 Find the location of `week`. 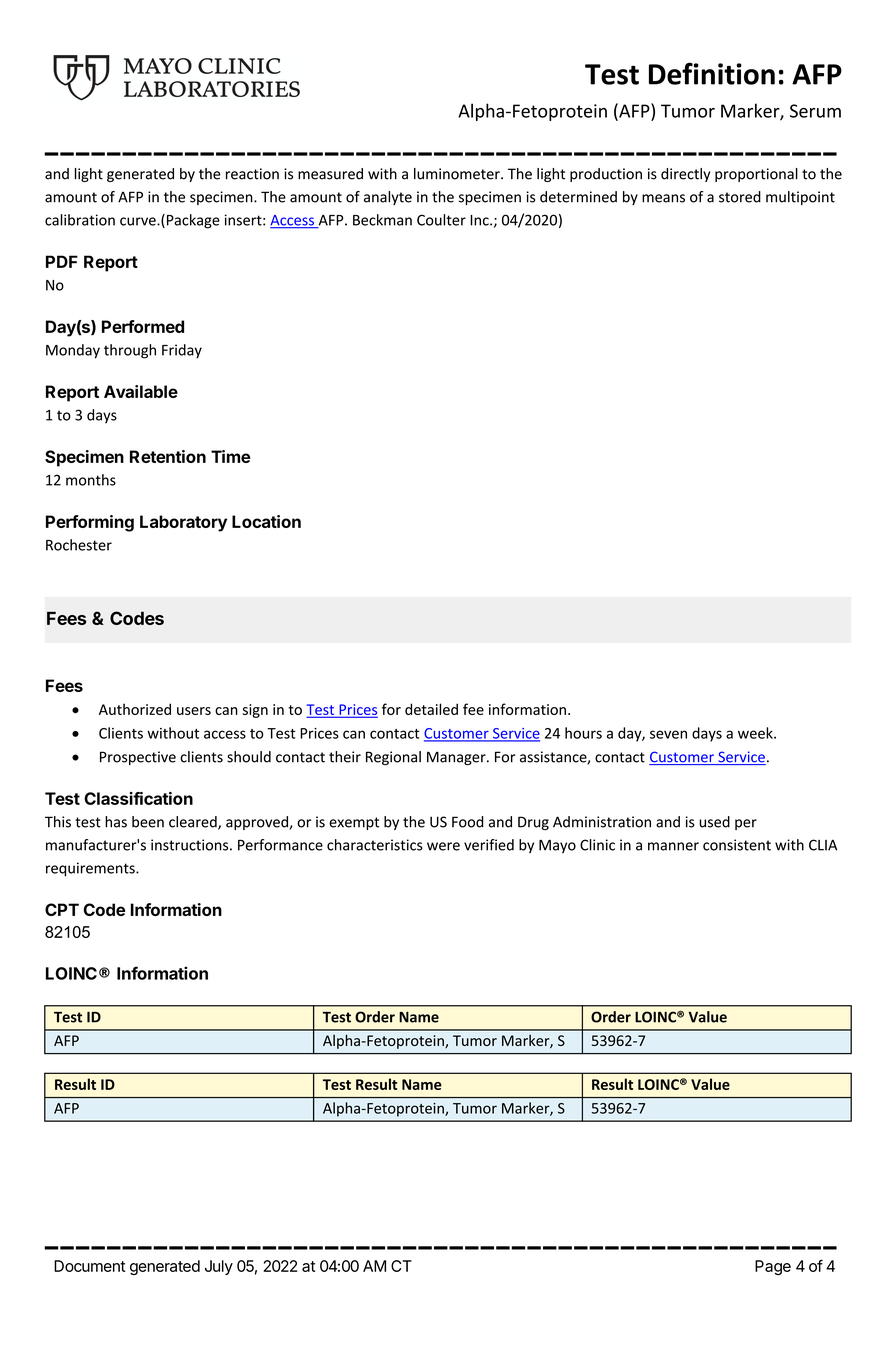

week is located at coordinates (756, 733).
